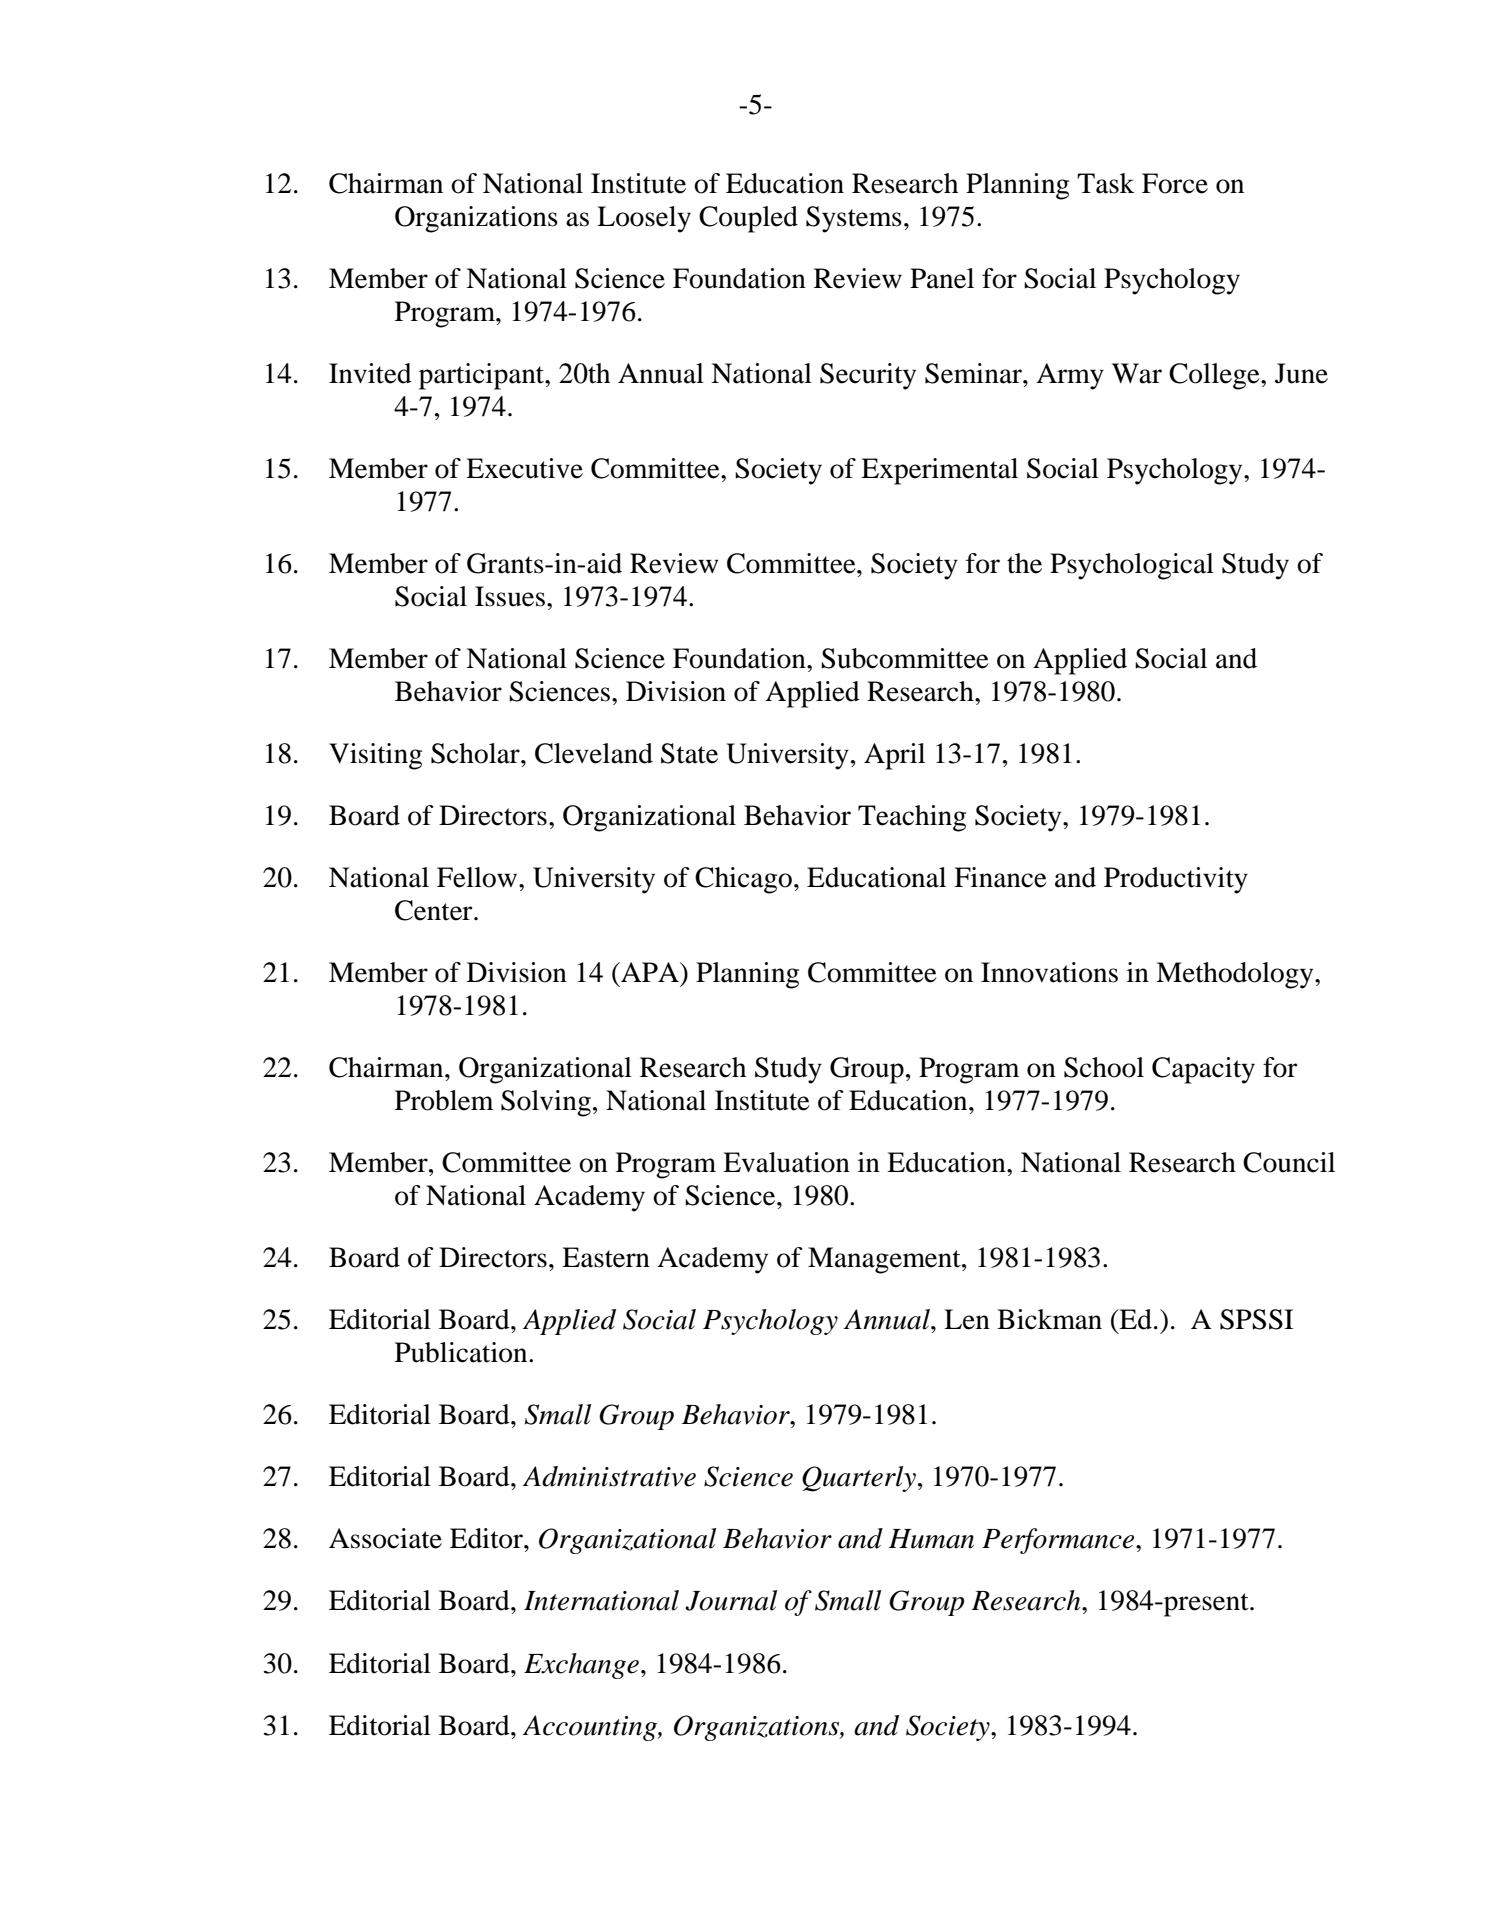  Describe the element at coordinates (581, 1666) in the screenshot. I see `Exchange` at that location.
